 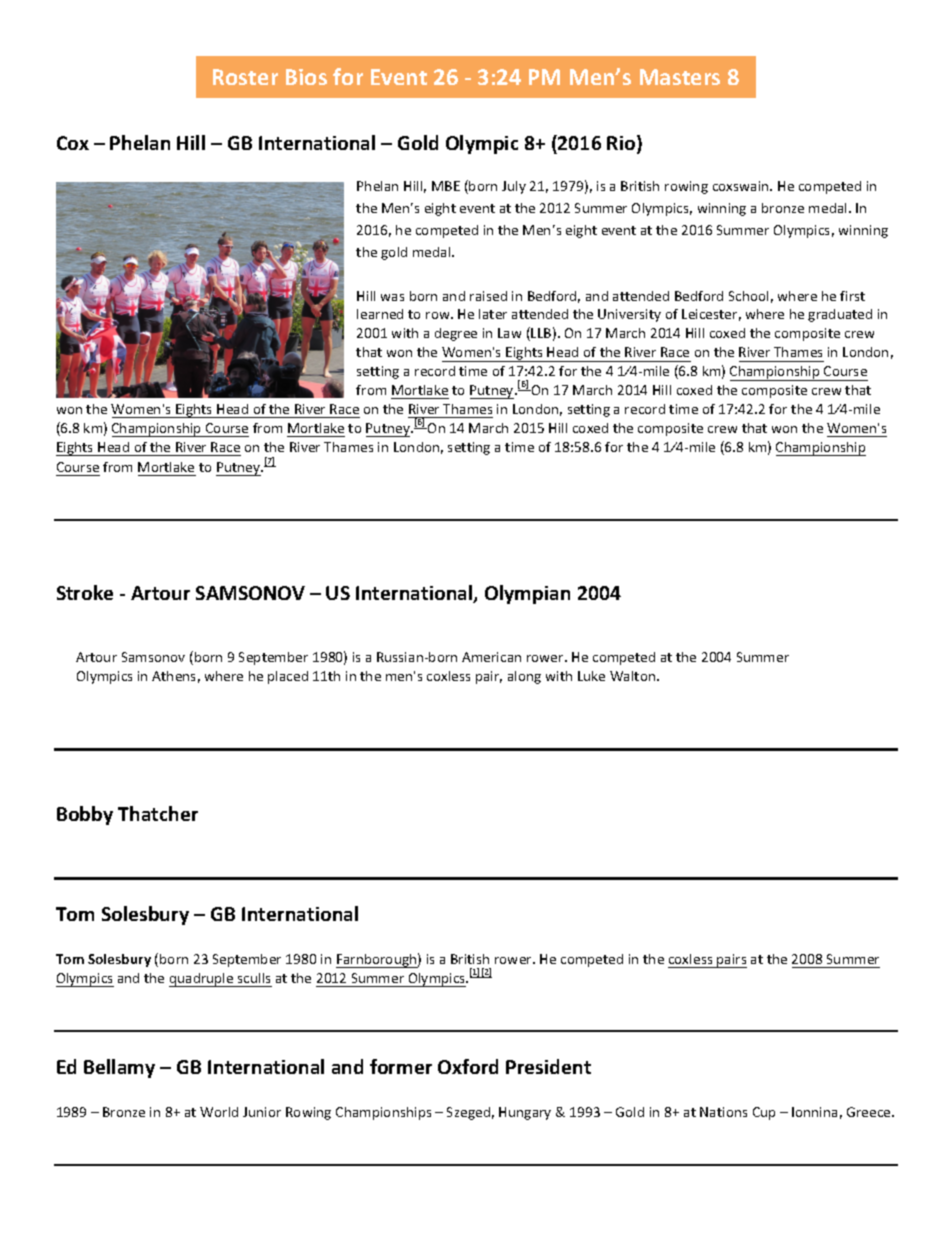 I want to click on along, so click(x=524, y=677).
